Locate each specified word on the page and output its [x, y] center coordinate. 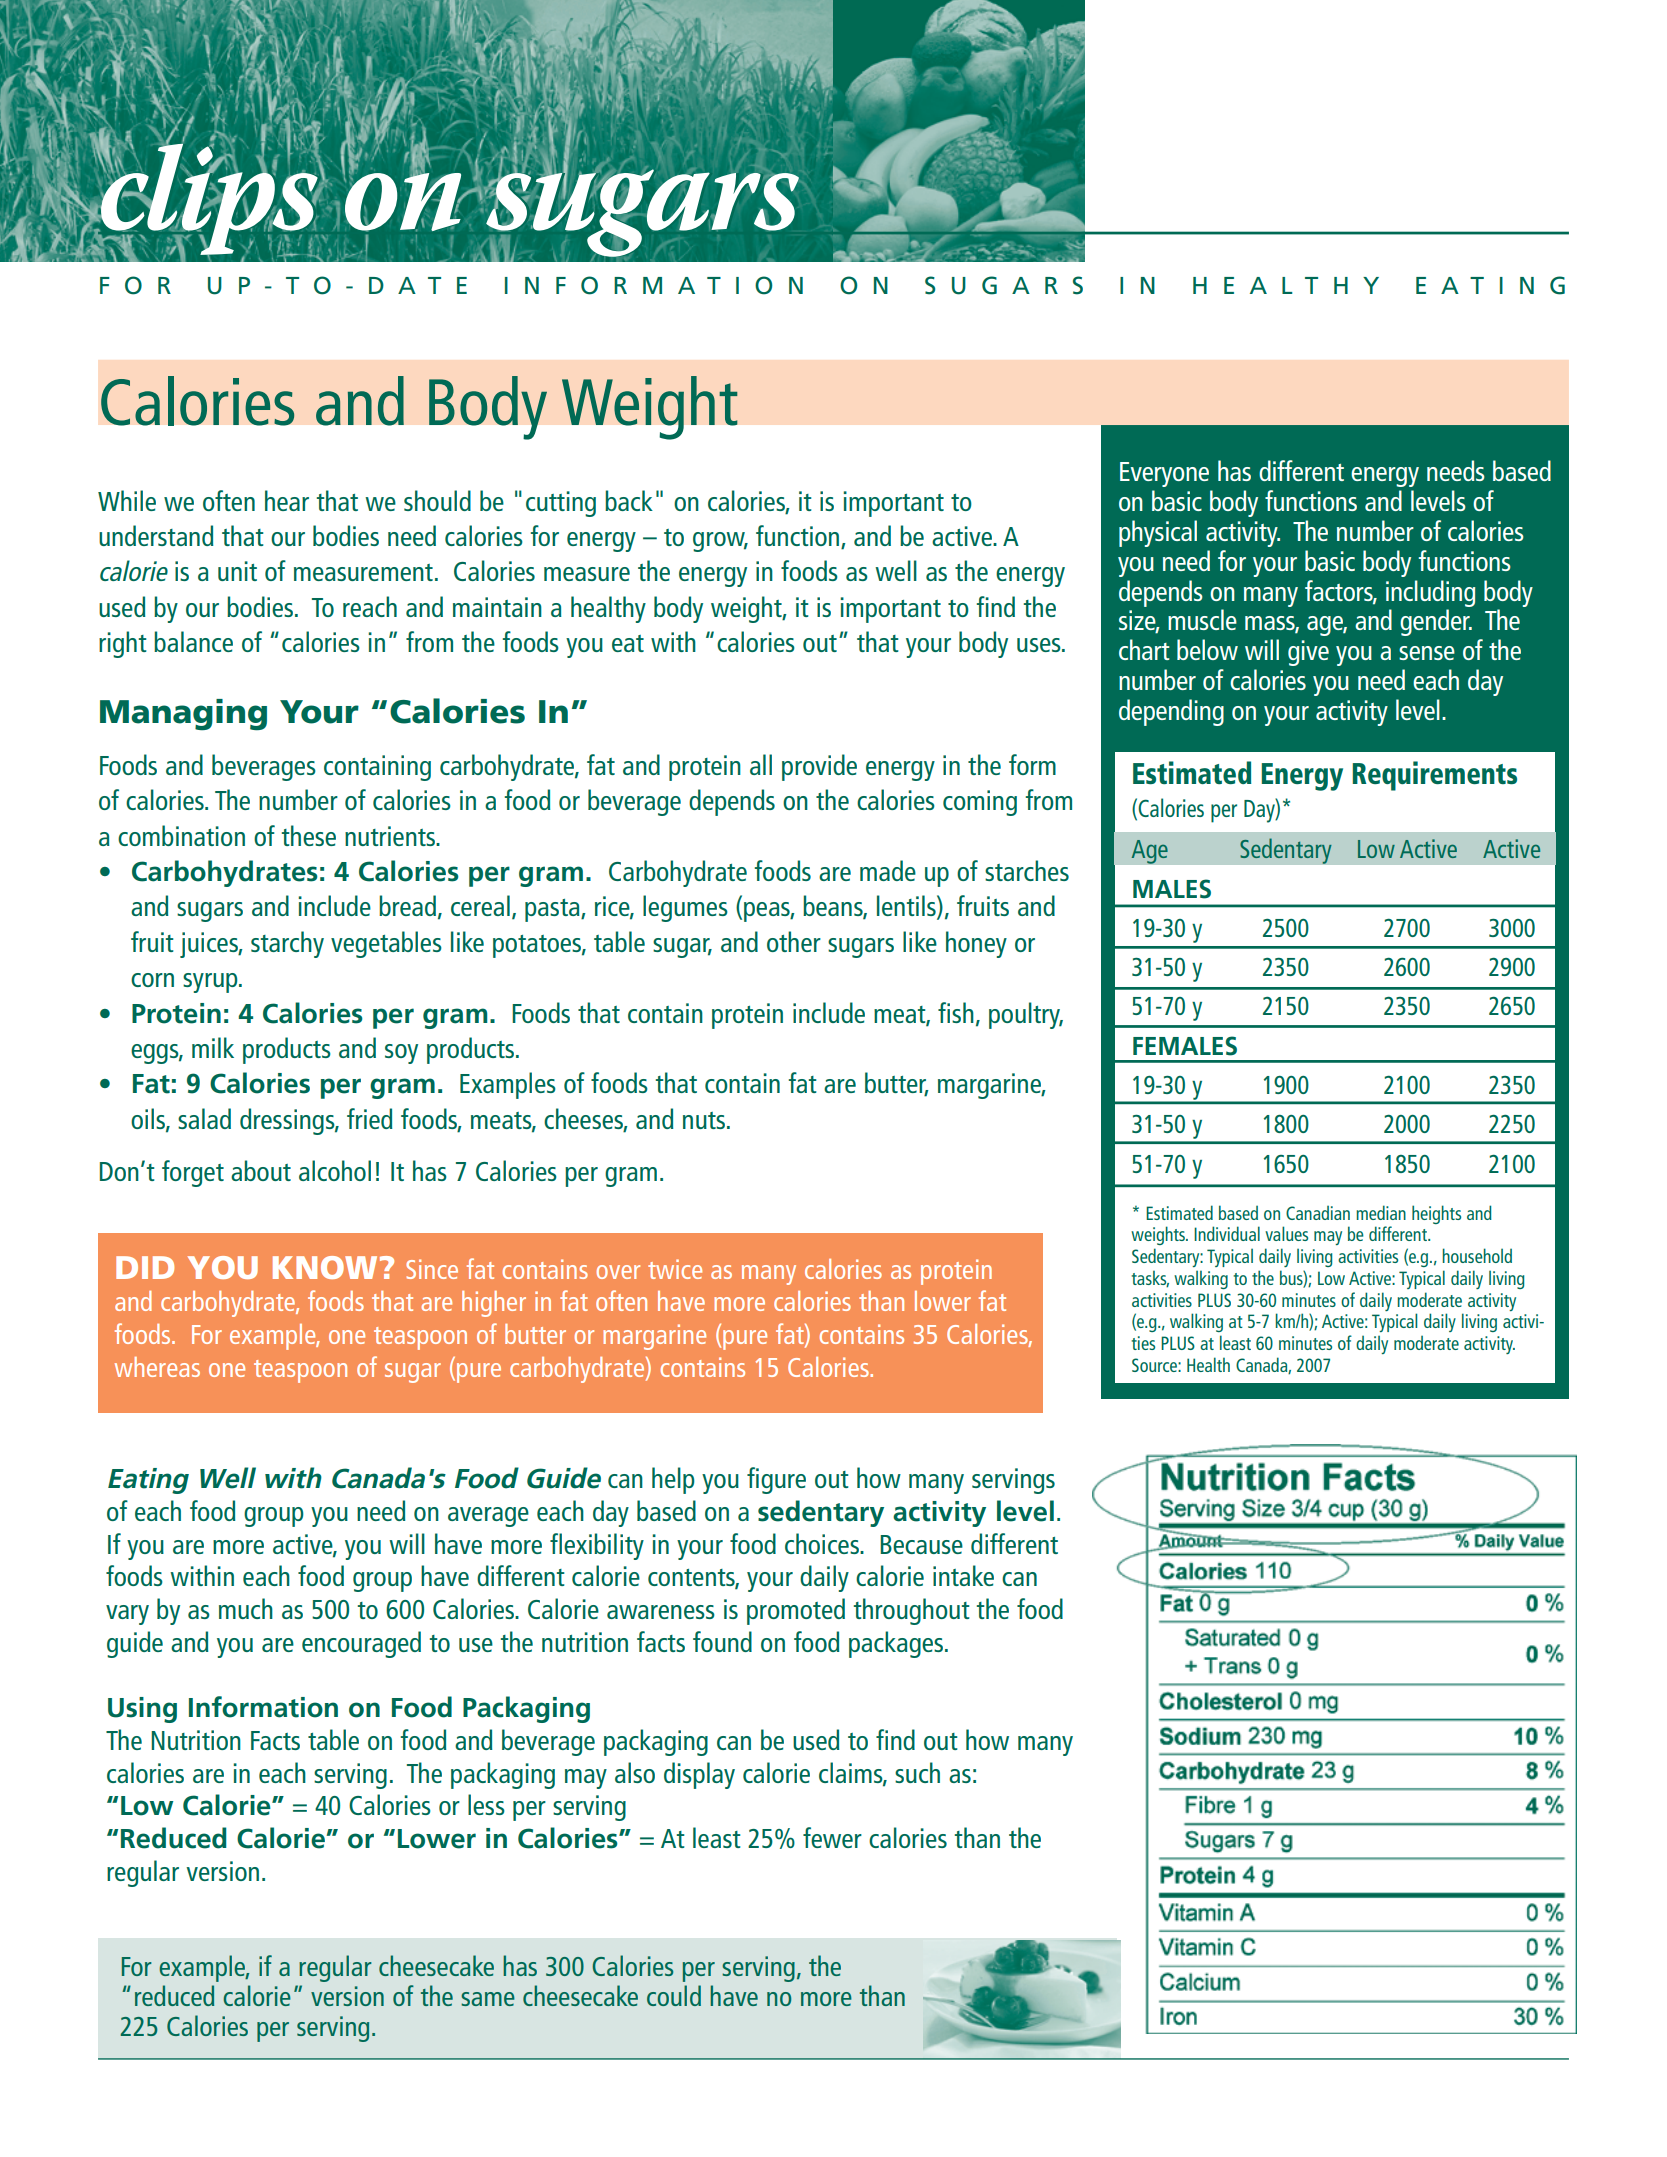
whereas [157, 1367]
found [722, 1641]
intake [963, 1575]
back [629, 500]
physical [1158, 533]
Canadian [1318, 1213]
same [488, 1999]
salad [204, 1118]
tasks [1150, 1279]
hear [287, 500]
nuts [705, 1120]
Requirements [1434, 776]
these [309, 835]
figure [776, 1480]
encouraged [361, 1644]
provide [819, 767]
